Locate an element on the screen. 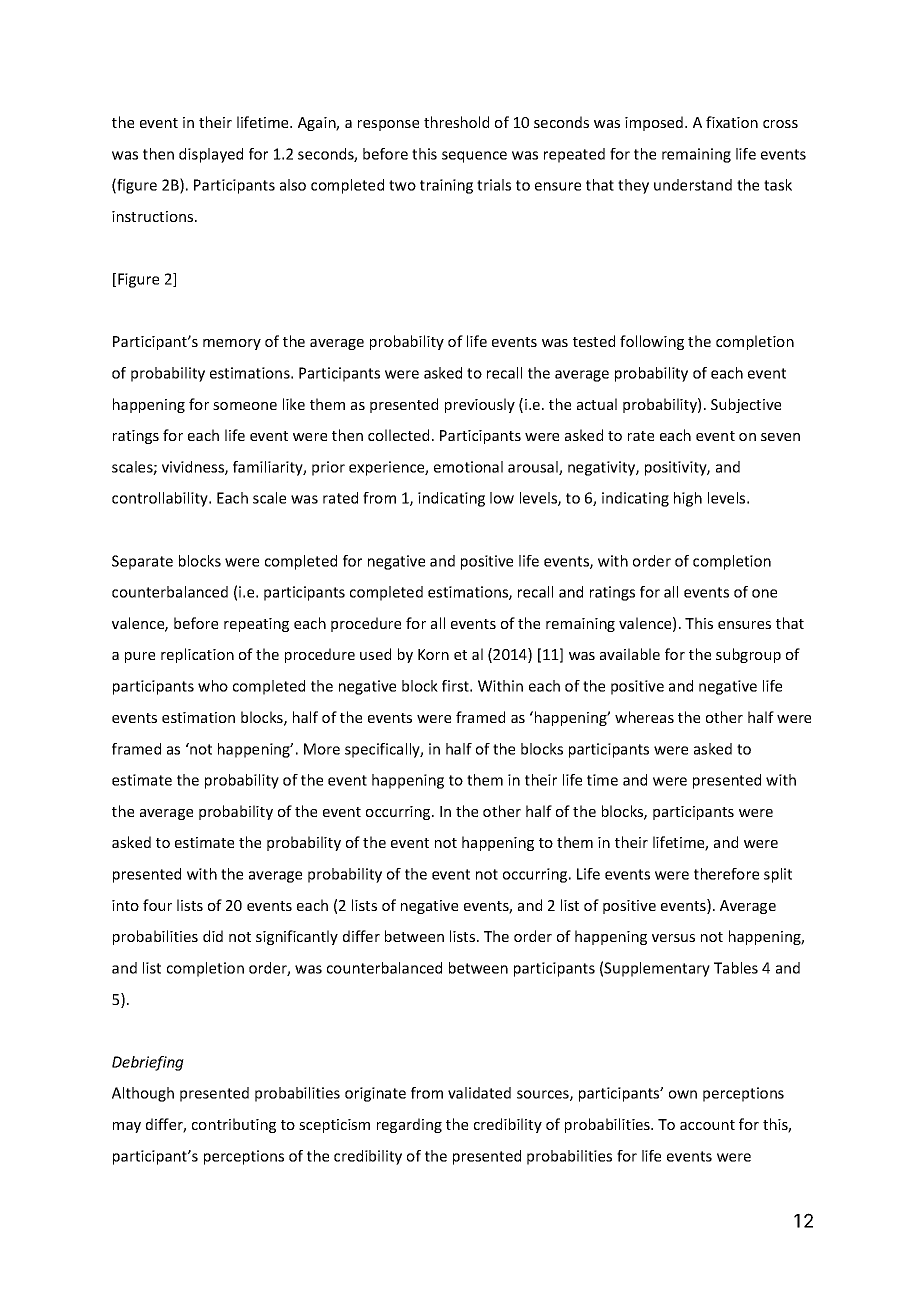 The height and width of the screenshot is (1309, 924). replication is located at coordinates (197, 655).
